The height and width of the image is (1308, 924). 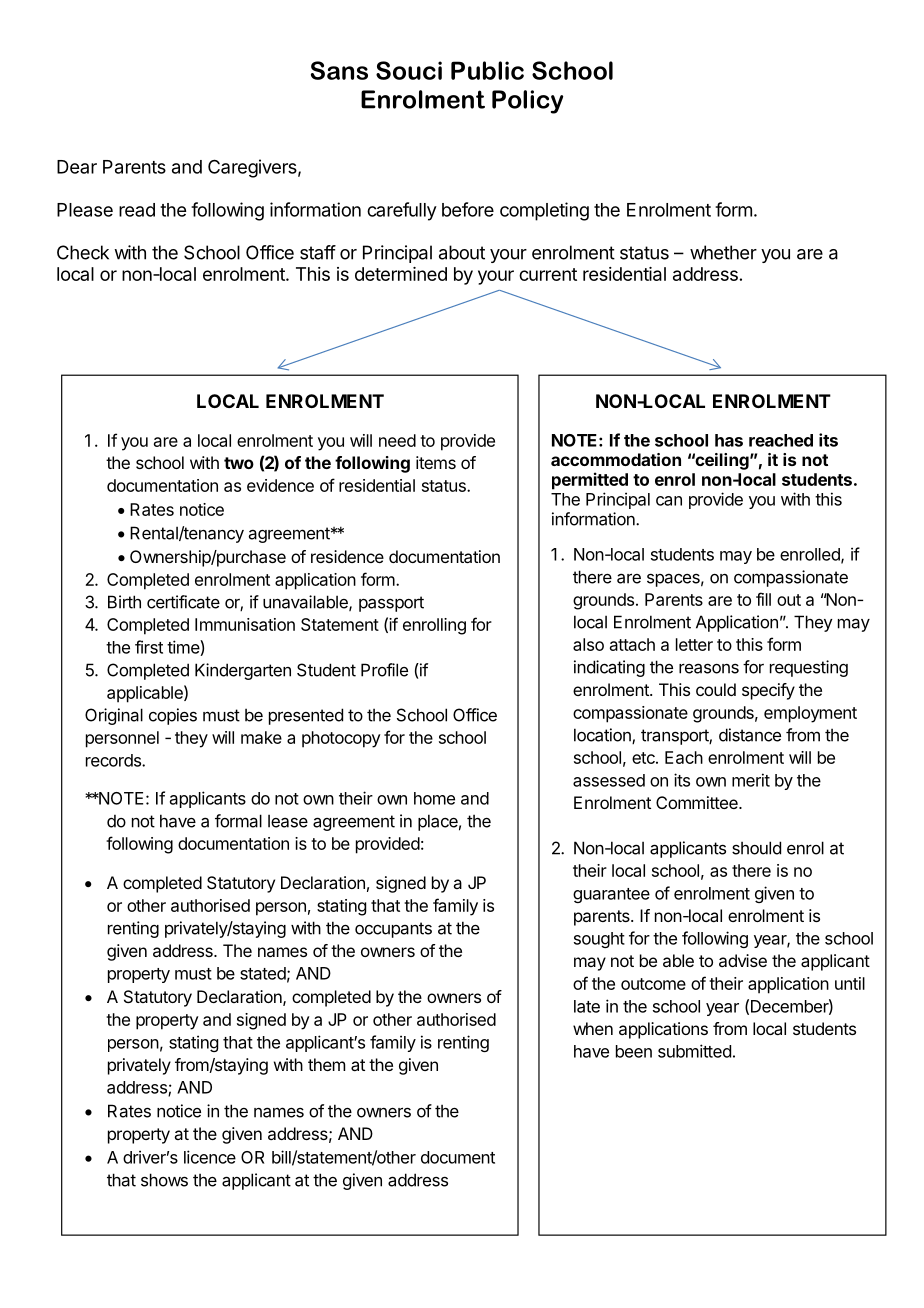 What do you see at coordinates (391, 604) in the image?
I see `passport` at bounding box center [391, 604].
